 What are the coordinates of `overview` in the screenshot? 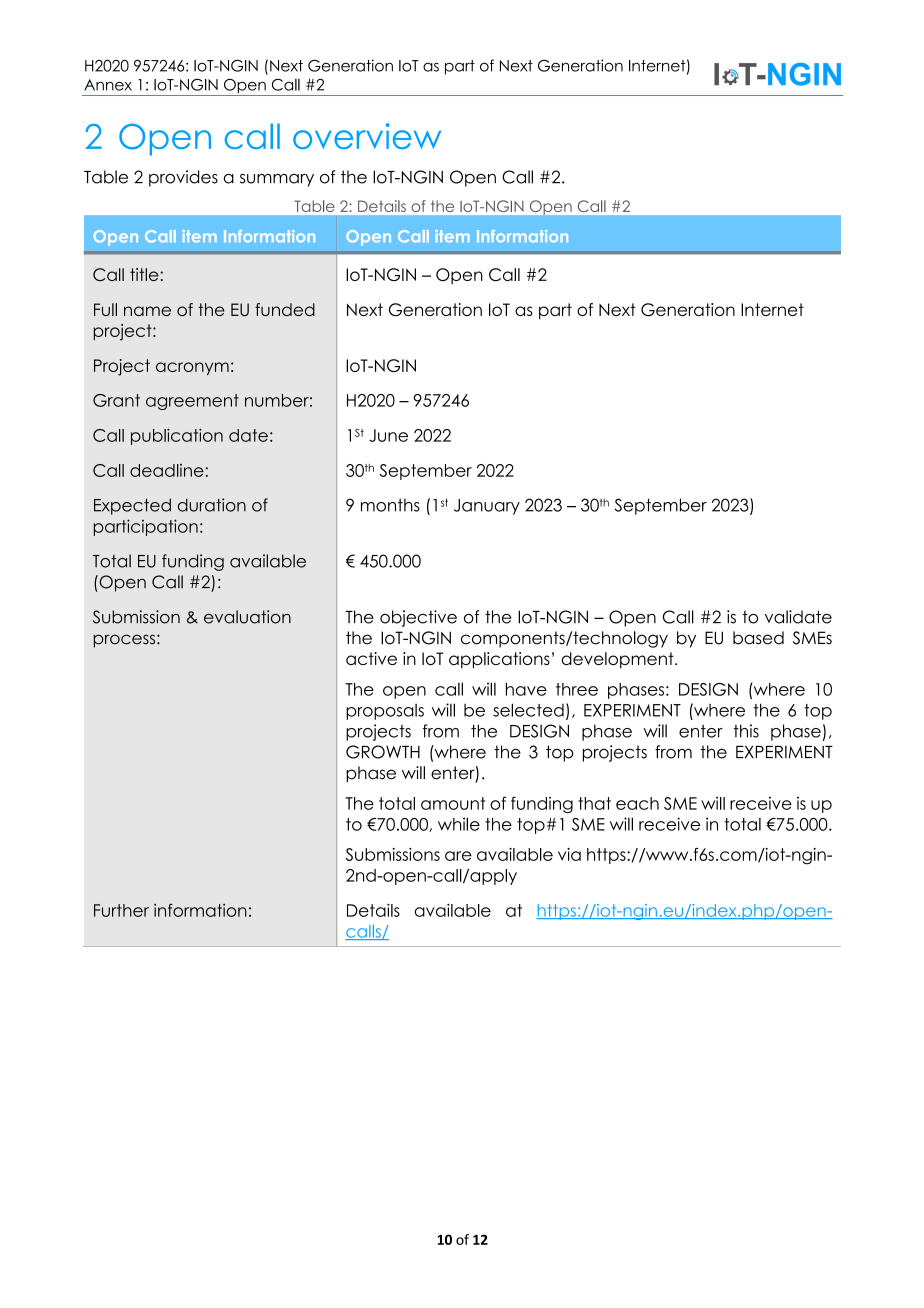 It's located at (367, 136).
